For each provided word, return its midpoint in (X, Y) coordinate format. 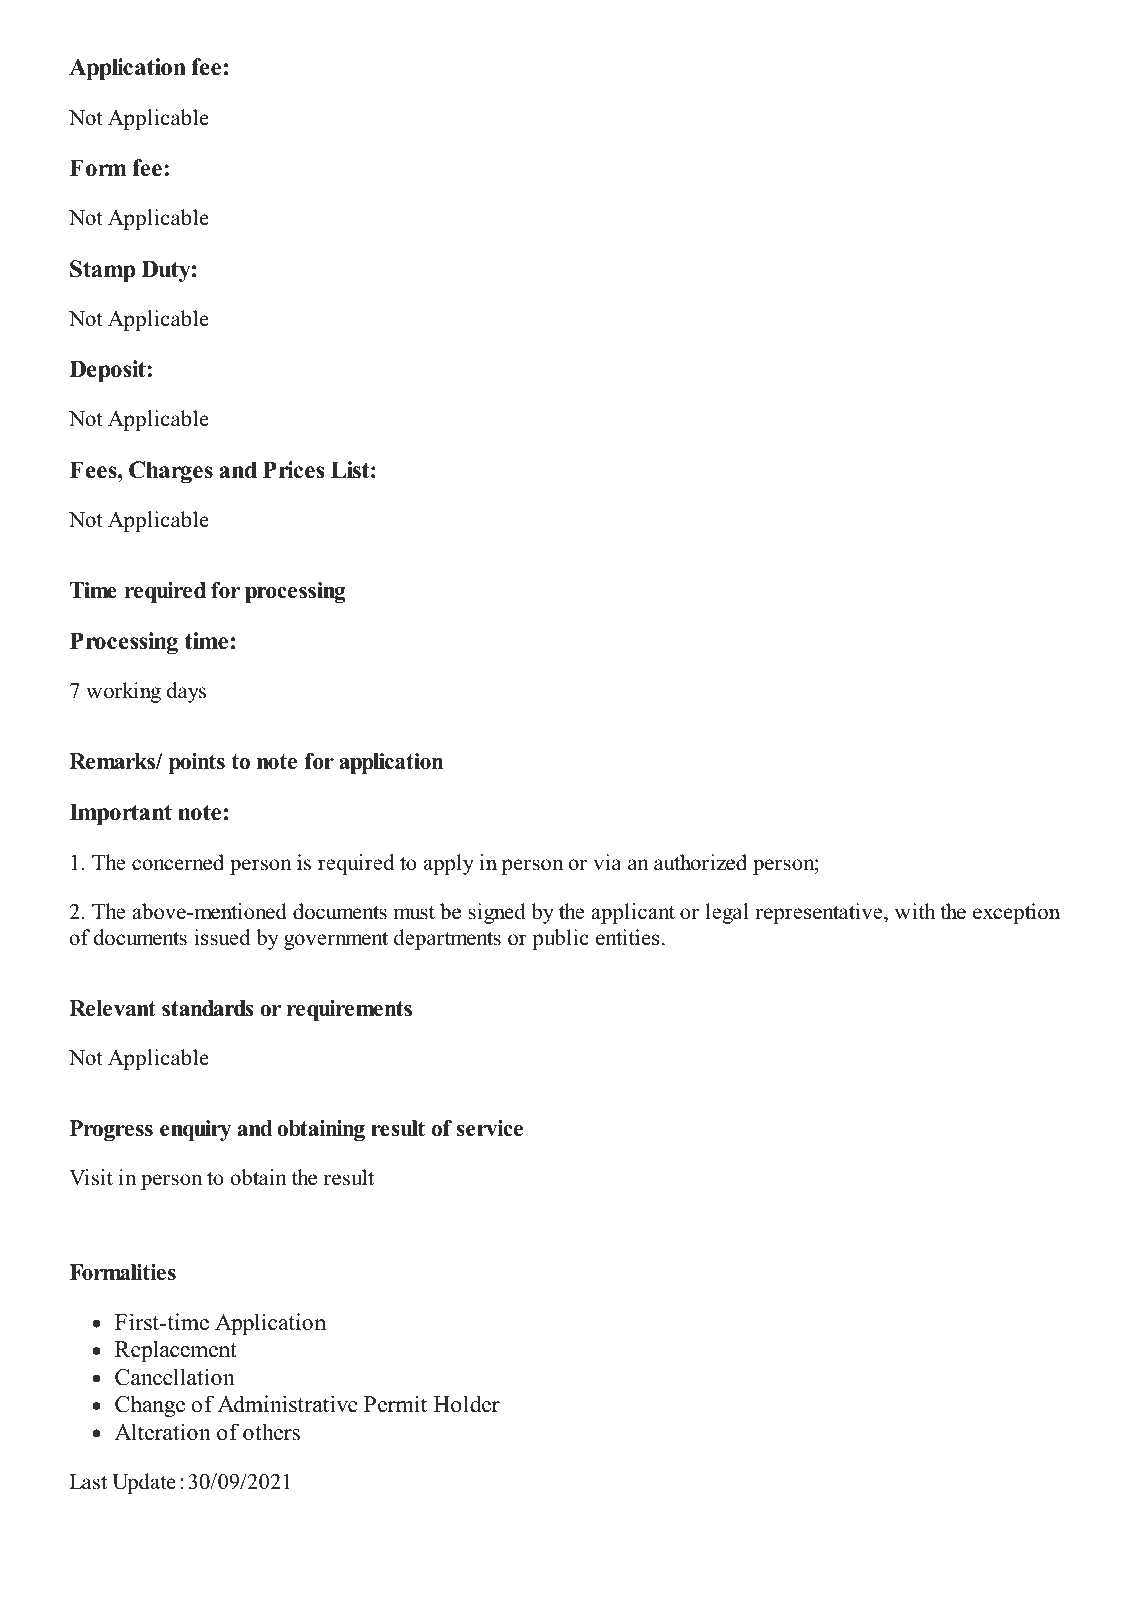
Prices (294, 470)
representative (820, 913)
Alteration (163, 1432)
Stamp (102, 271)
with (915, 911)
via (607, 862)
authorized (700, 862)
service (490, 1128)
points (197, 763)
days (186, 692)
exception (1016, 913)
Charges (171, 472)
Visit (91, 1177)
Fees (94, 470)
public (560, 939)
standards (207, 1008)
